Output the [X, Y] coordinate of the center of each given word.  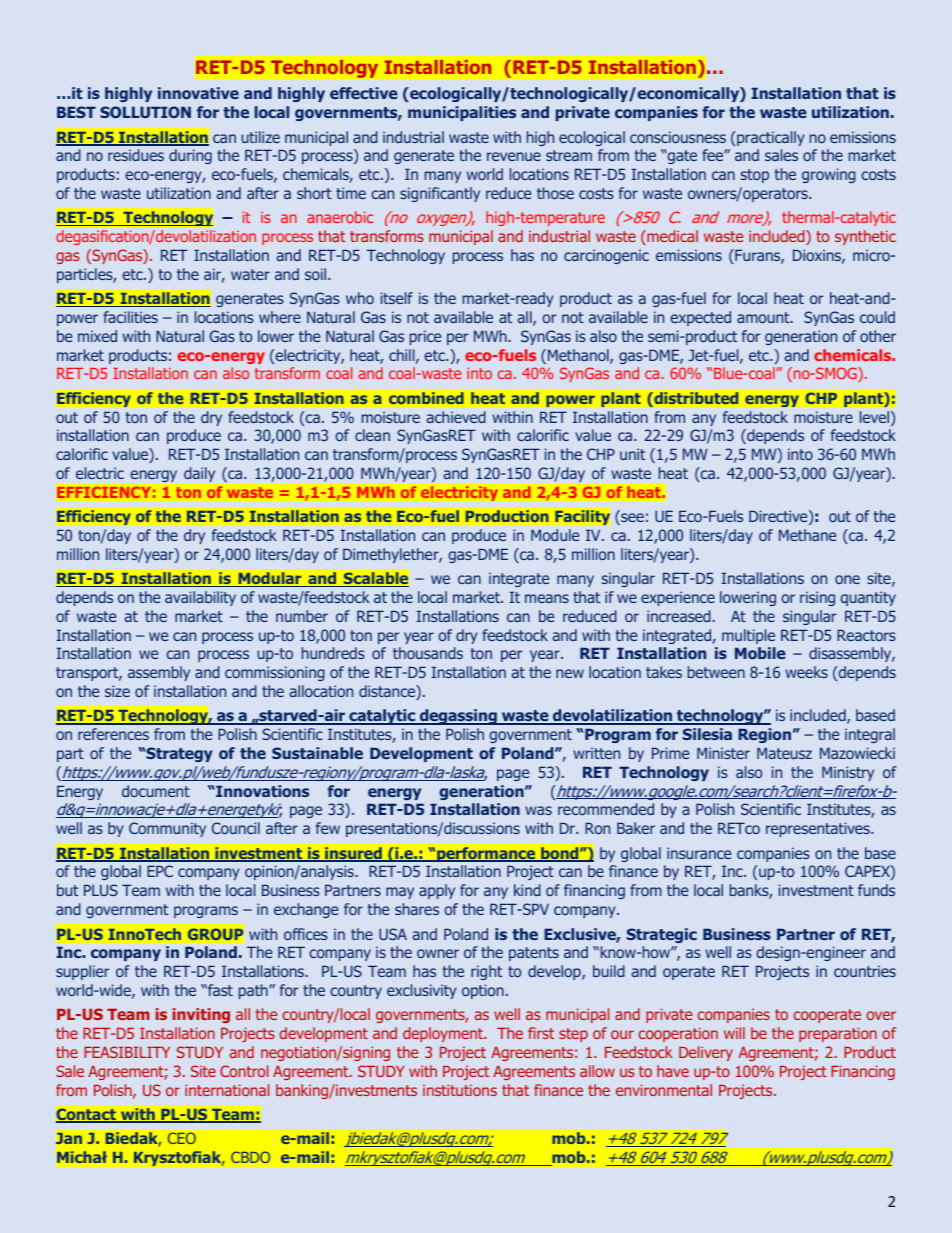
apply [437, 891]
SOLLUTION [145, 112]
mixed [97, 336]
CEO [182, 1138]
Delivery [706, 1053]
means [547, 598]
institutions [460, 1090]
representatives [819, 829]
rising [817, 598]
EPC [160, 871]
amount [764, 317]
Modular [270, 579]
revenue [514, 156]
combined [426, 398]
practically [770, 138]
